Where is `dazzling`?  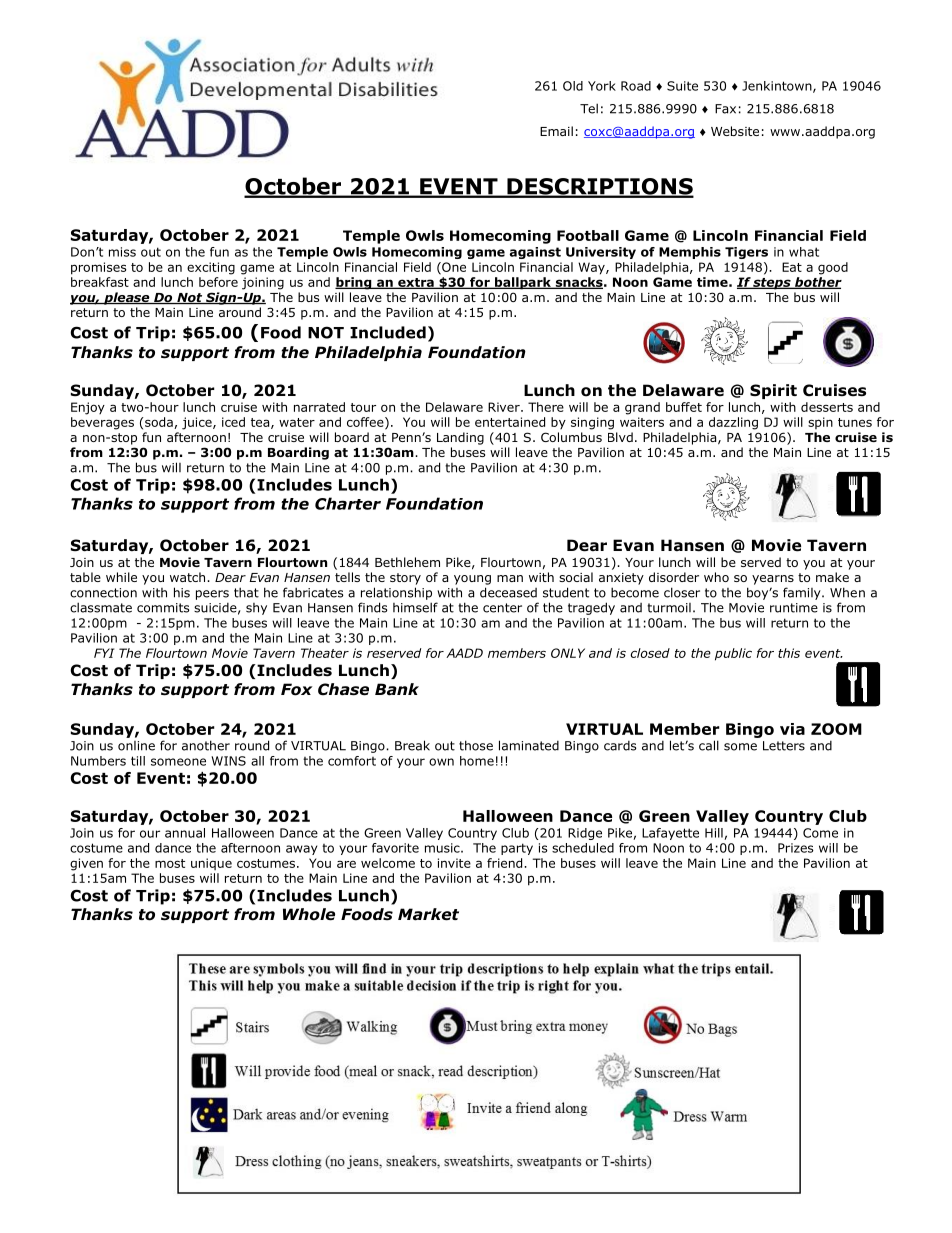 dazzling is located at coordinates (733, 423).
